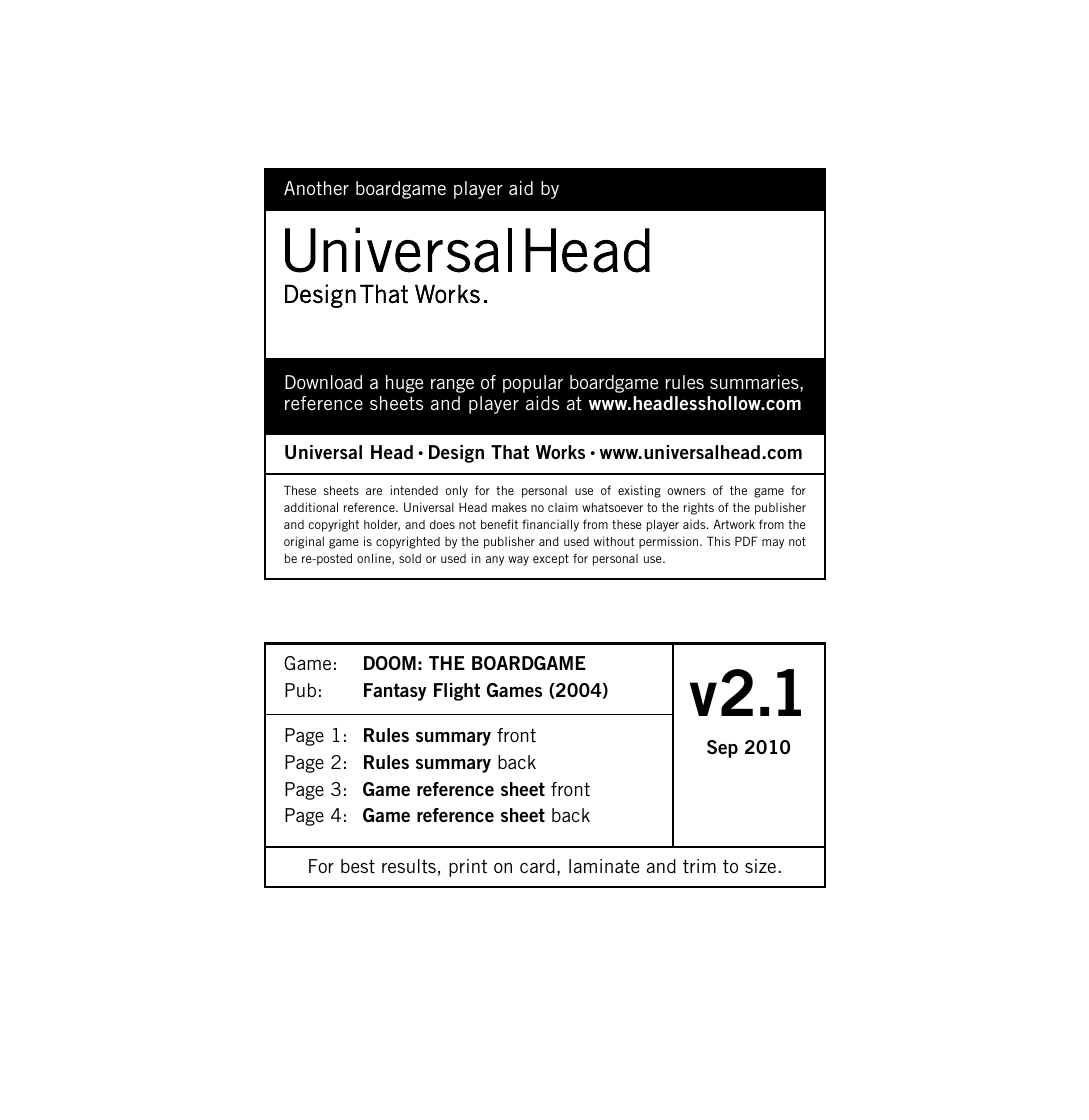  What do you see at coordinates (550, 525) in the screenshot?
I see `financially` at bounding box center [550, 525].
